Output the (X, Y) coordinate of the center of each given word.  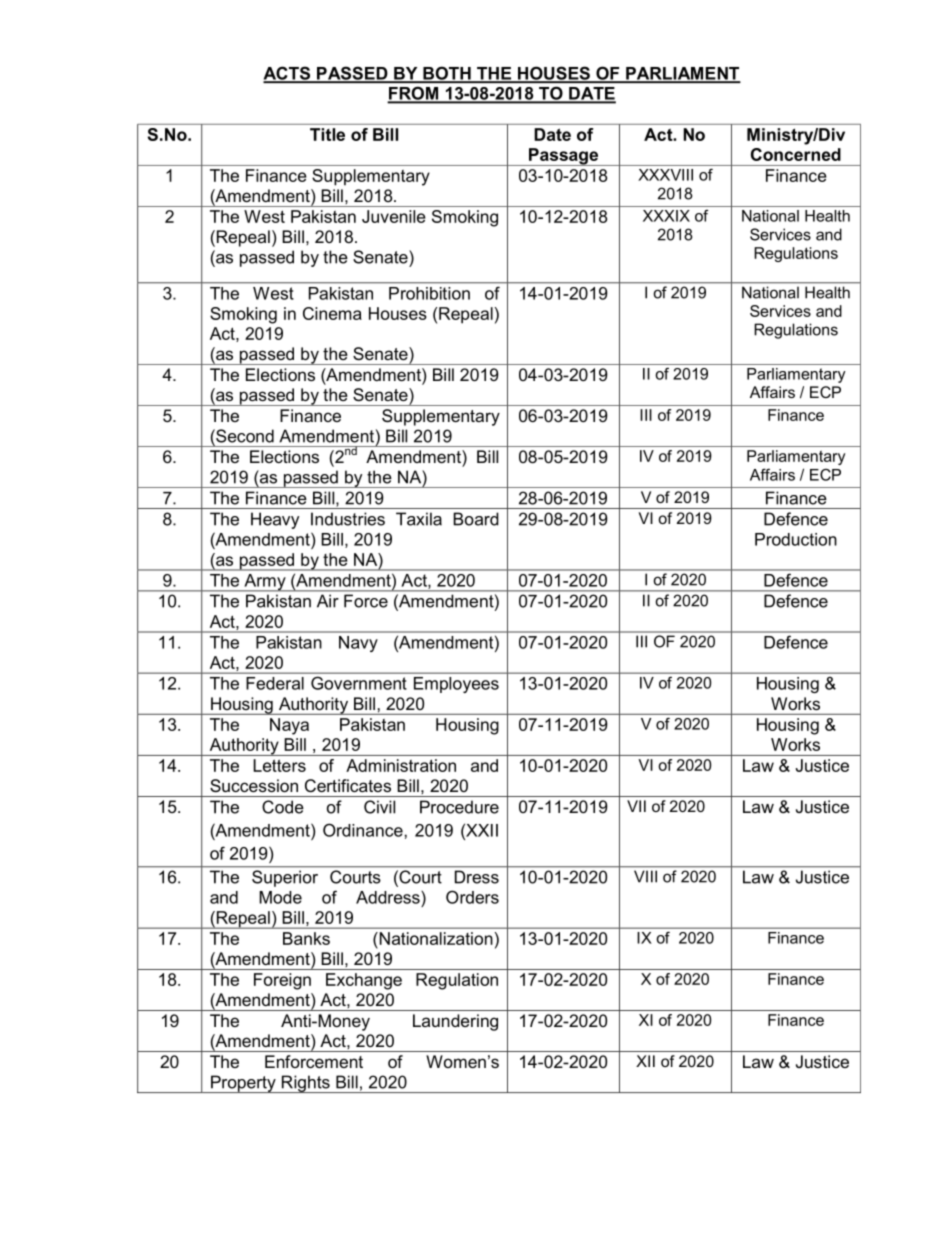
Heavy (275, 520)
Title (327, 134)
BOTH (447, 74)
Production (796, 539)
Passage (564, 157)
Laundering (455, 1022)
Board (476, 519)
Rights (306, 1084)
